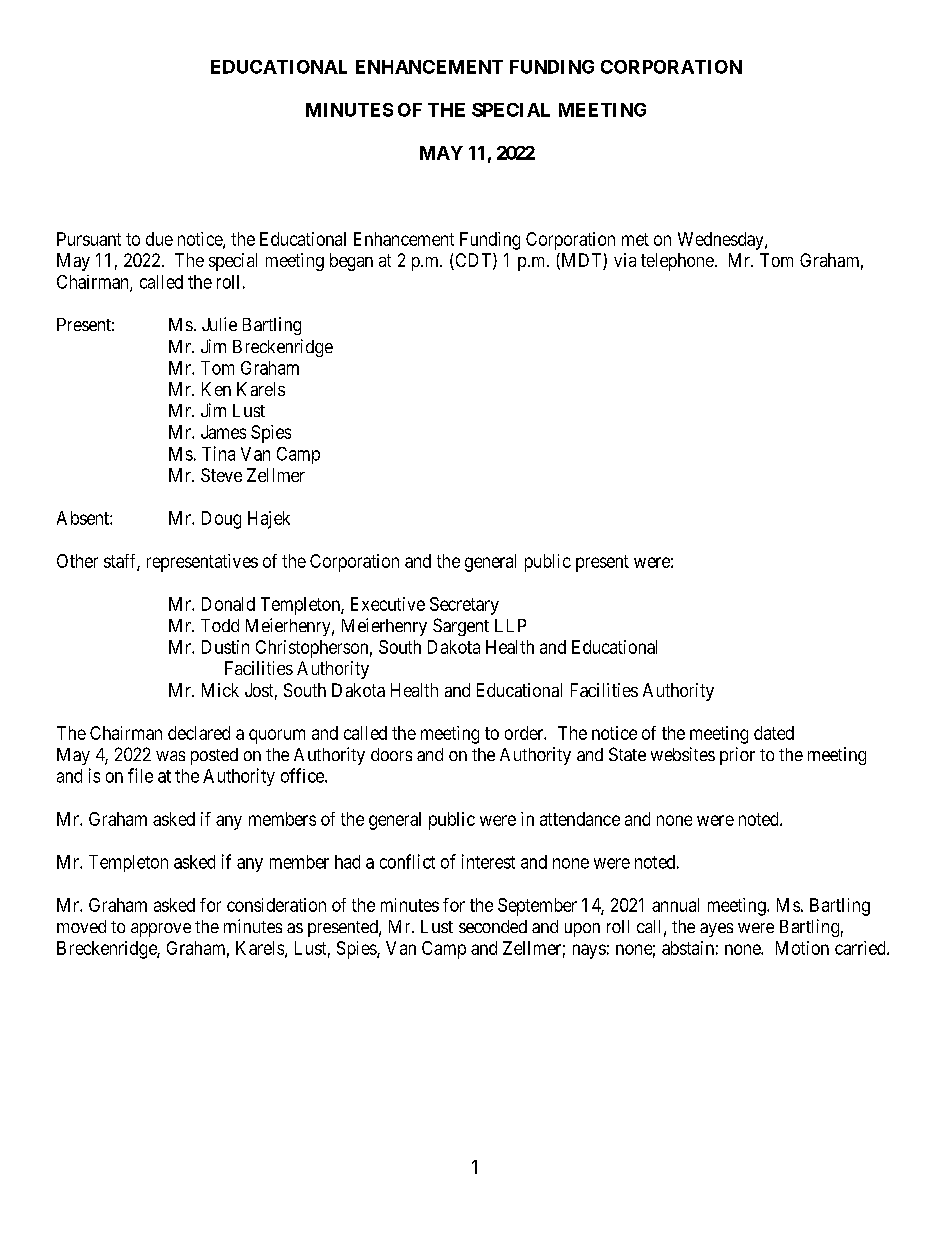 Image resolution: width=952 pixels, height=1233 pixels. What do you see at coordinates (510, 625) in the screenshot?
I see `LLP` at bounding box center [510, 625].
